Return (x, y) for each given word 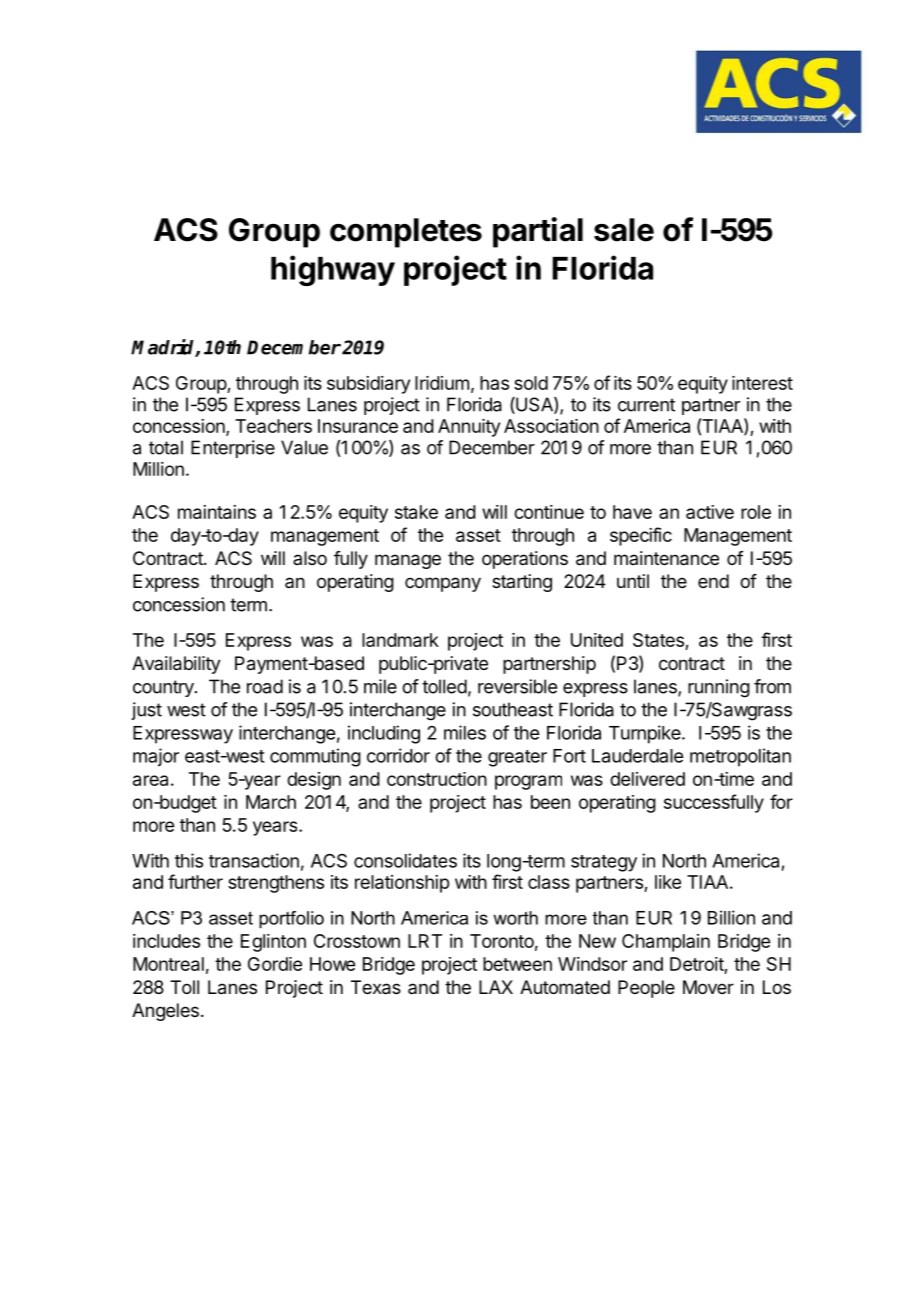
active (710, 512)
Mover (708, 987)
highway (333, 270)
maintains (217, 512)
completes (406, 233)
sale (624, 230)
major (156, 757)
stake (416, 512)
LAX (496, 987)
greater (517, 758)
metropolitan (740, 757)
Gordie (275, 964)
